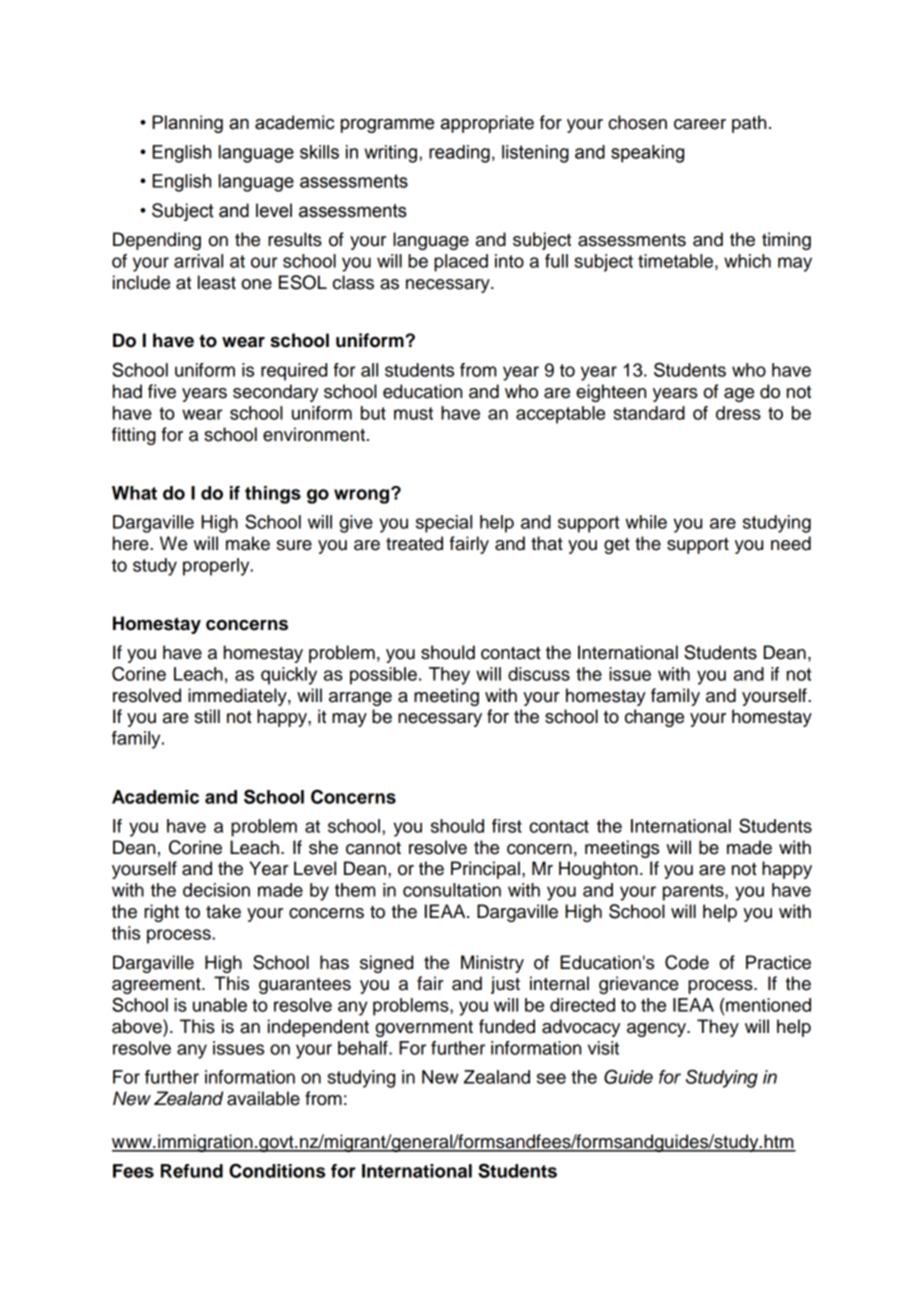 This screenshot has width=924, height=1308. What do you see at coordinates (187, 124) in the screenshot?
I see `Planning` at bounding box center [187, 124].
